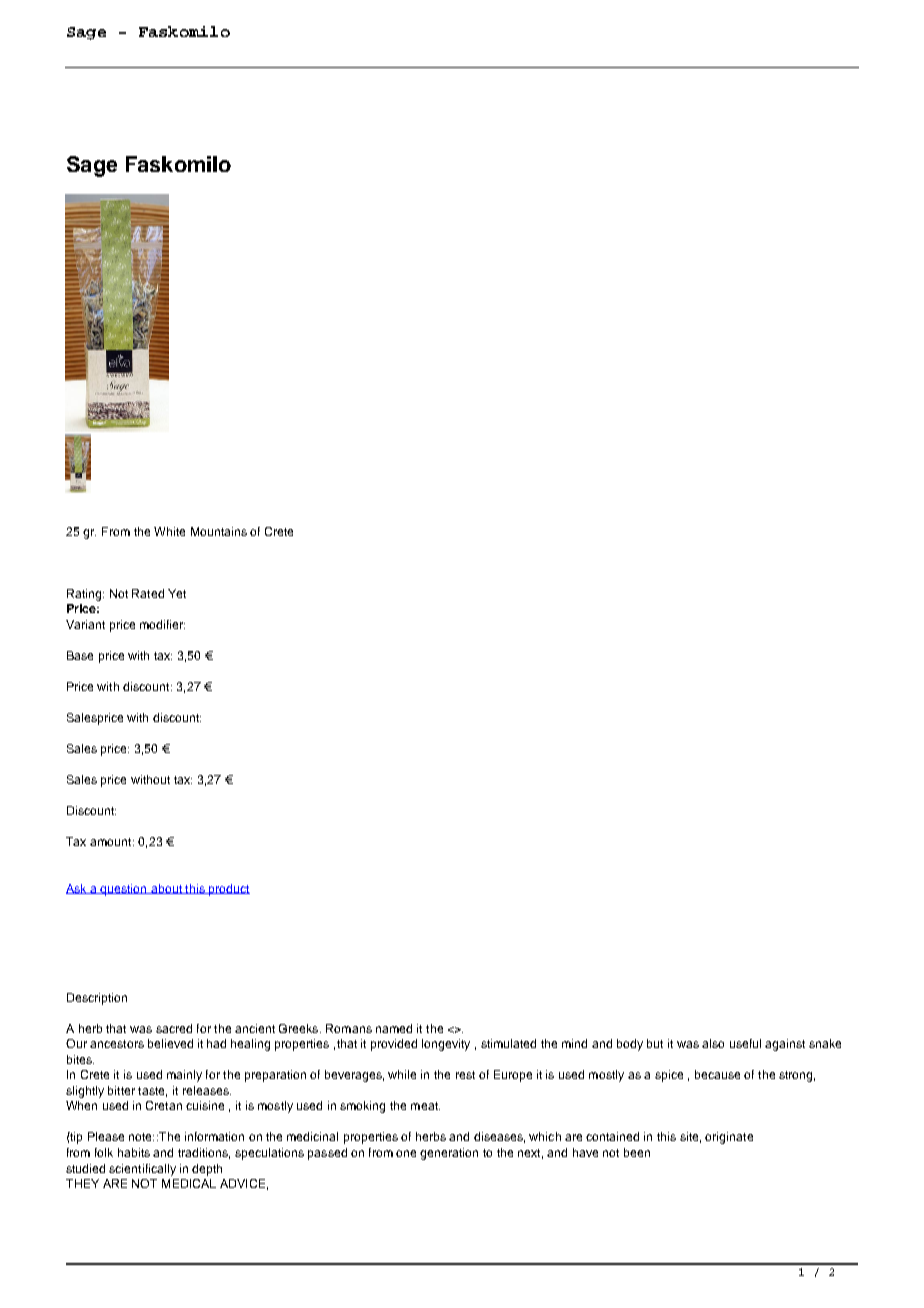 This image has width=924, height=1308. I want to click on scientifically, so click(142, 1170).
